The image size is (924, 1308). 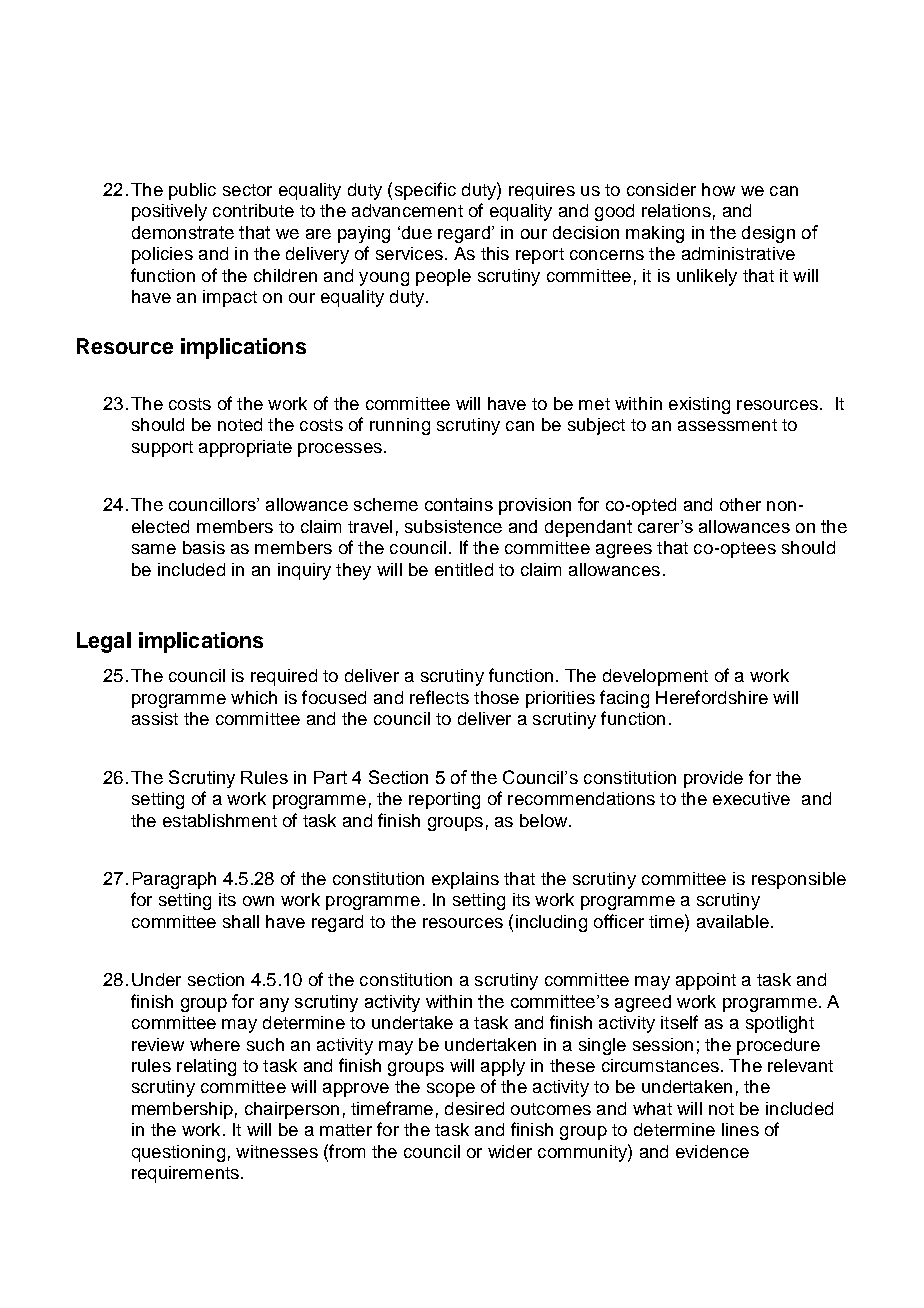 What do you see at coordinates (465, 880) in the screenshot?
I see `explains` at bounding box center [465, 880].
